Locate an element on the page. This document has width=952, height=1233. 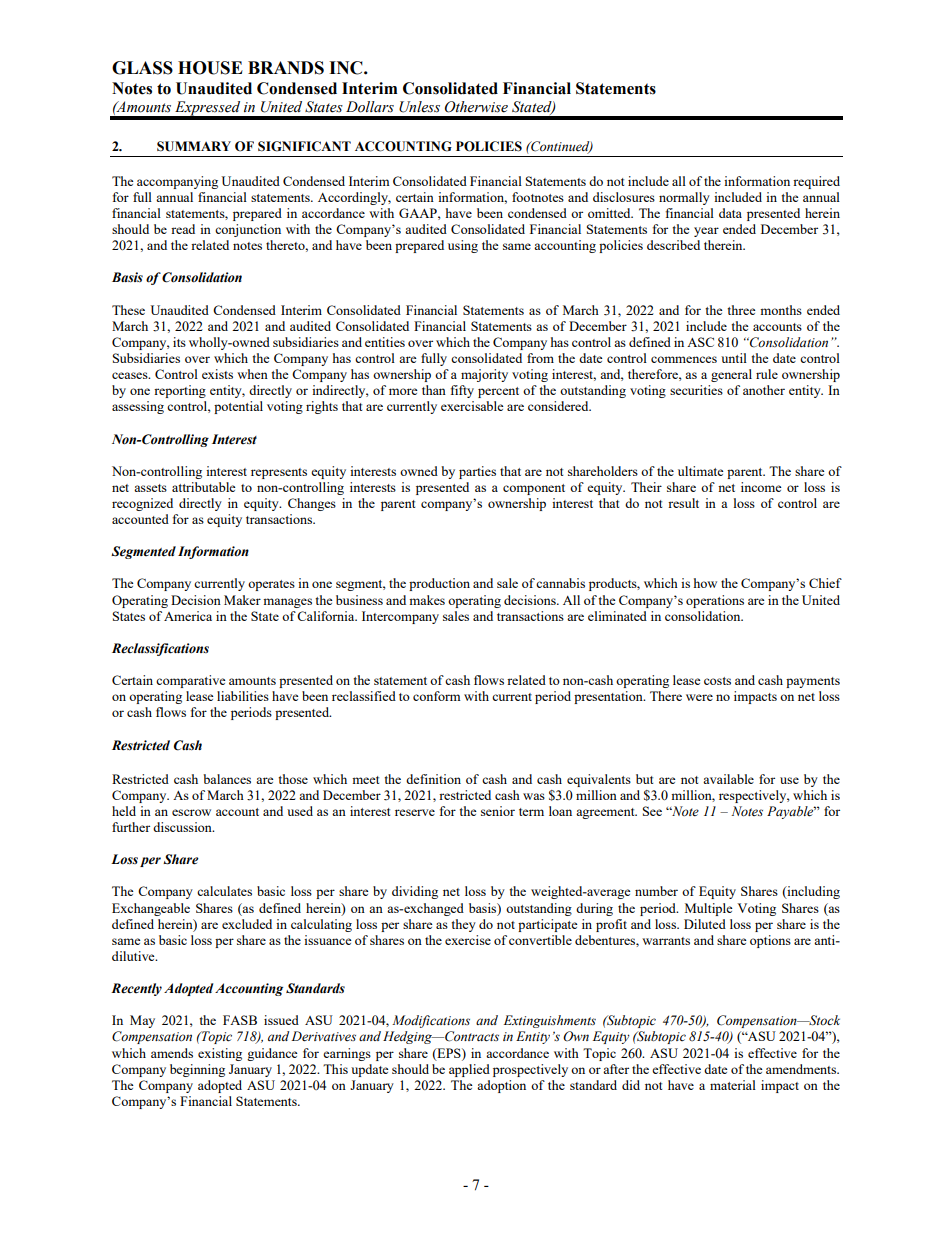
Otherwise is located at coordinates (476, 107).
